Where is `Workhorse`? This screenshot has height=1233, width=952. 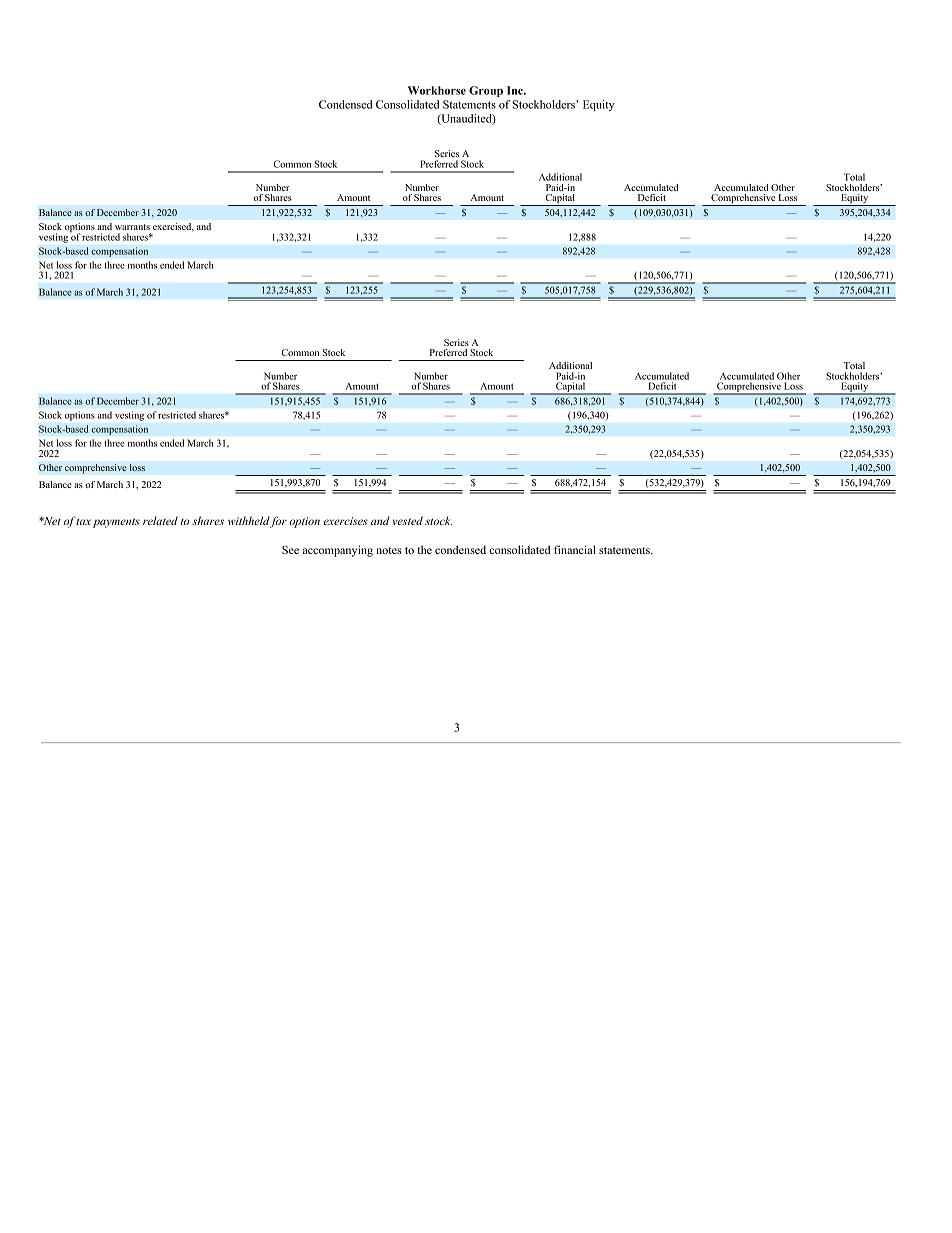
Workhorse is located at coordinates (437, 90).
